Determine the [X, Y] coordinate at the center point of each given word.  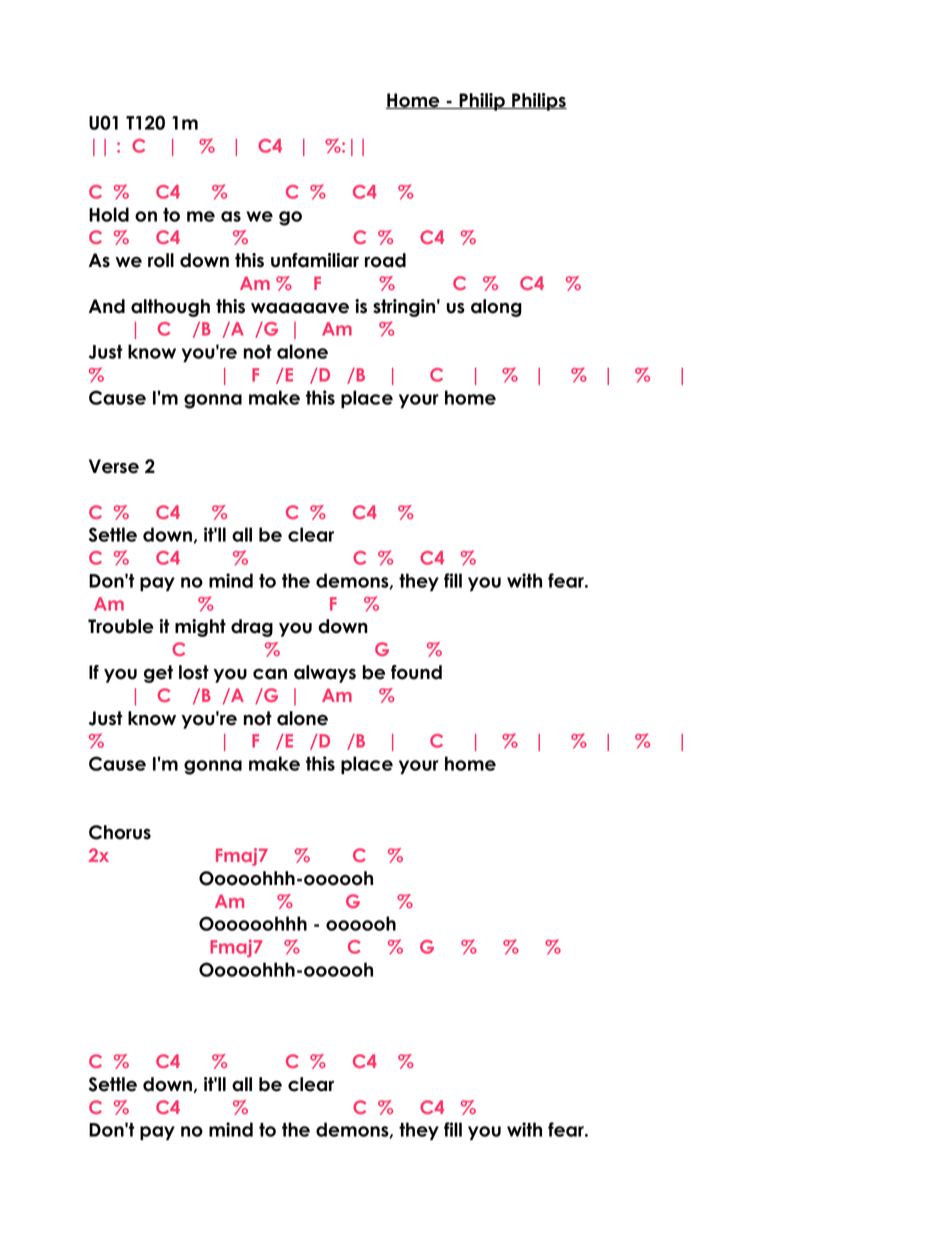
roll [161, 260]
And [107, 306]
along [496, 308]
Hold [109, 214]
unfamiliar [315, 260]
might [200, 628]
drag [252, 628]
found [416, 672]
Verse [114, 466]
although [170, 308]
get [158, 674]
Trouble [121, 626]
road [385, 260]
